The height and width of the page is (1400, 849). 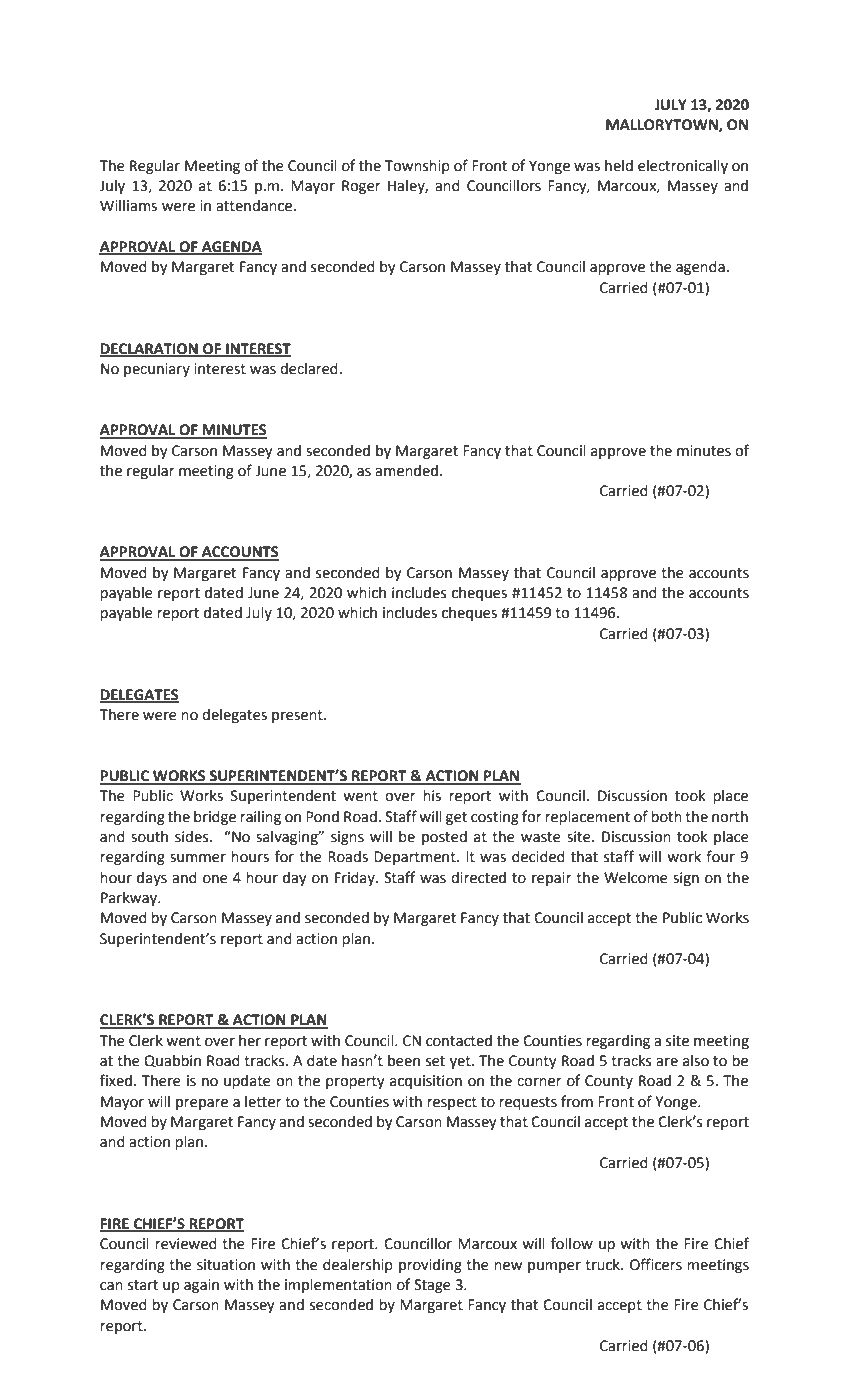 What do you see at coordinates (432, 796) in the page?
I see `his` at bounding box center [432, 796].
